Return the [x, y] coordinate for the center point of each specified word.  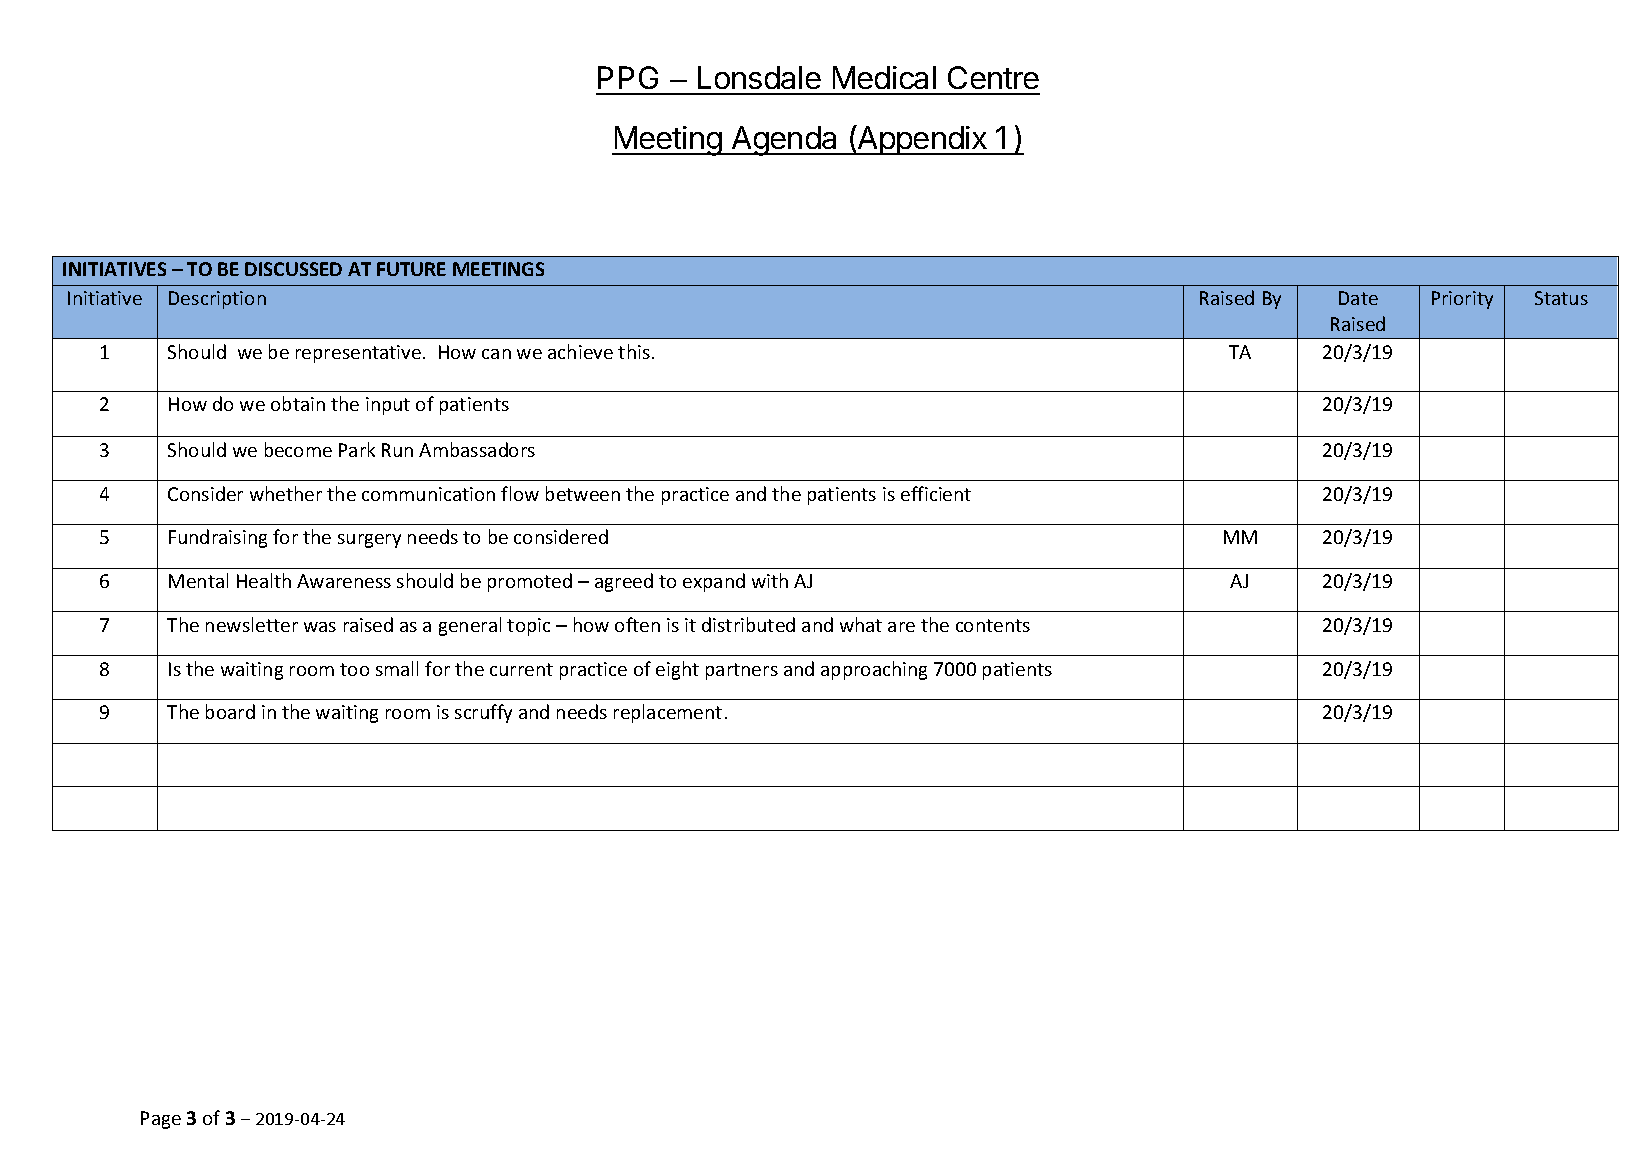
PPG [628, 77]
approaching [874, 670]
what [861, 624]
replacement [668, 713]
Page [161, 1120]
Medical [884, 77]
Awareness [344, 581]
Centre [993, 77]
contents [993, 625]
